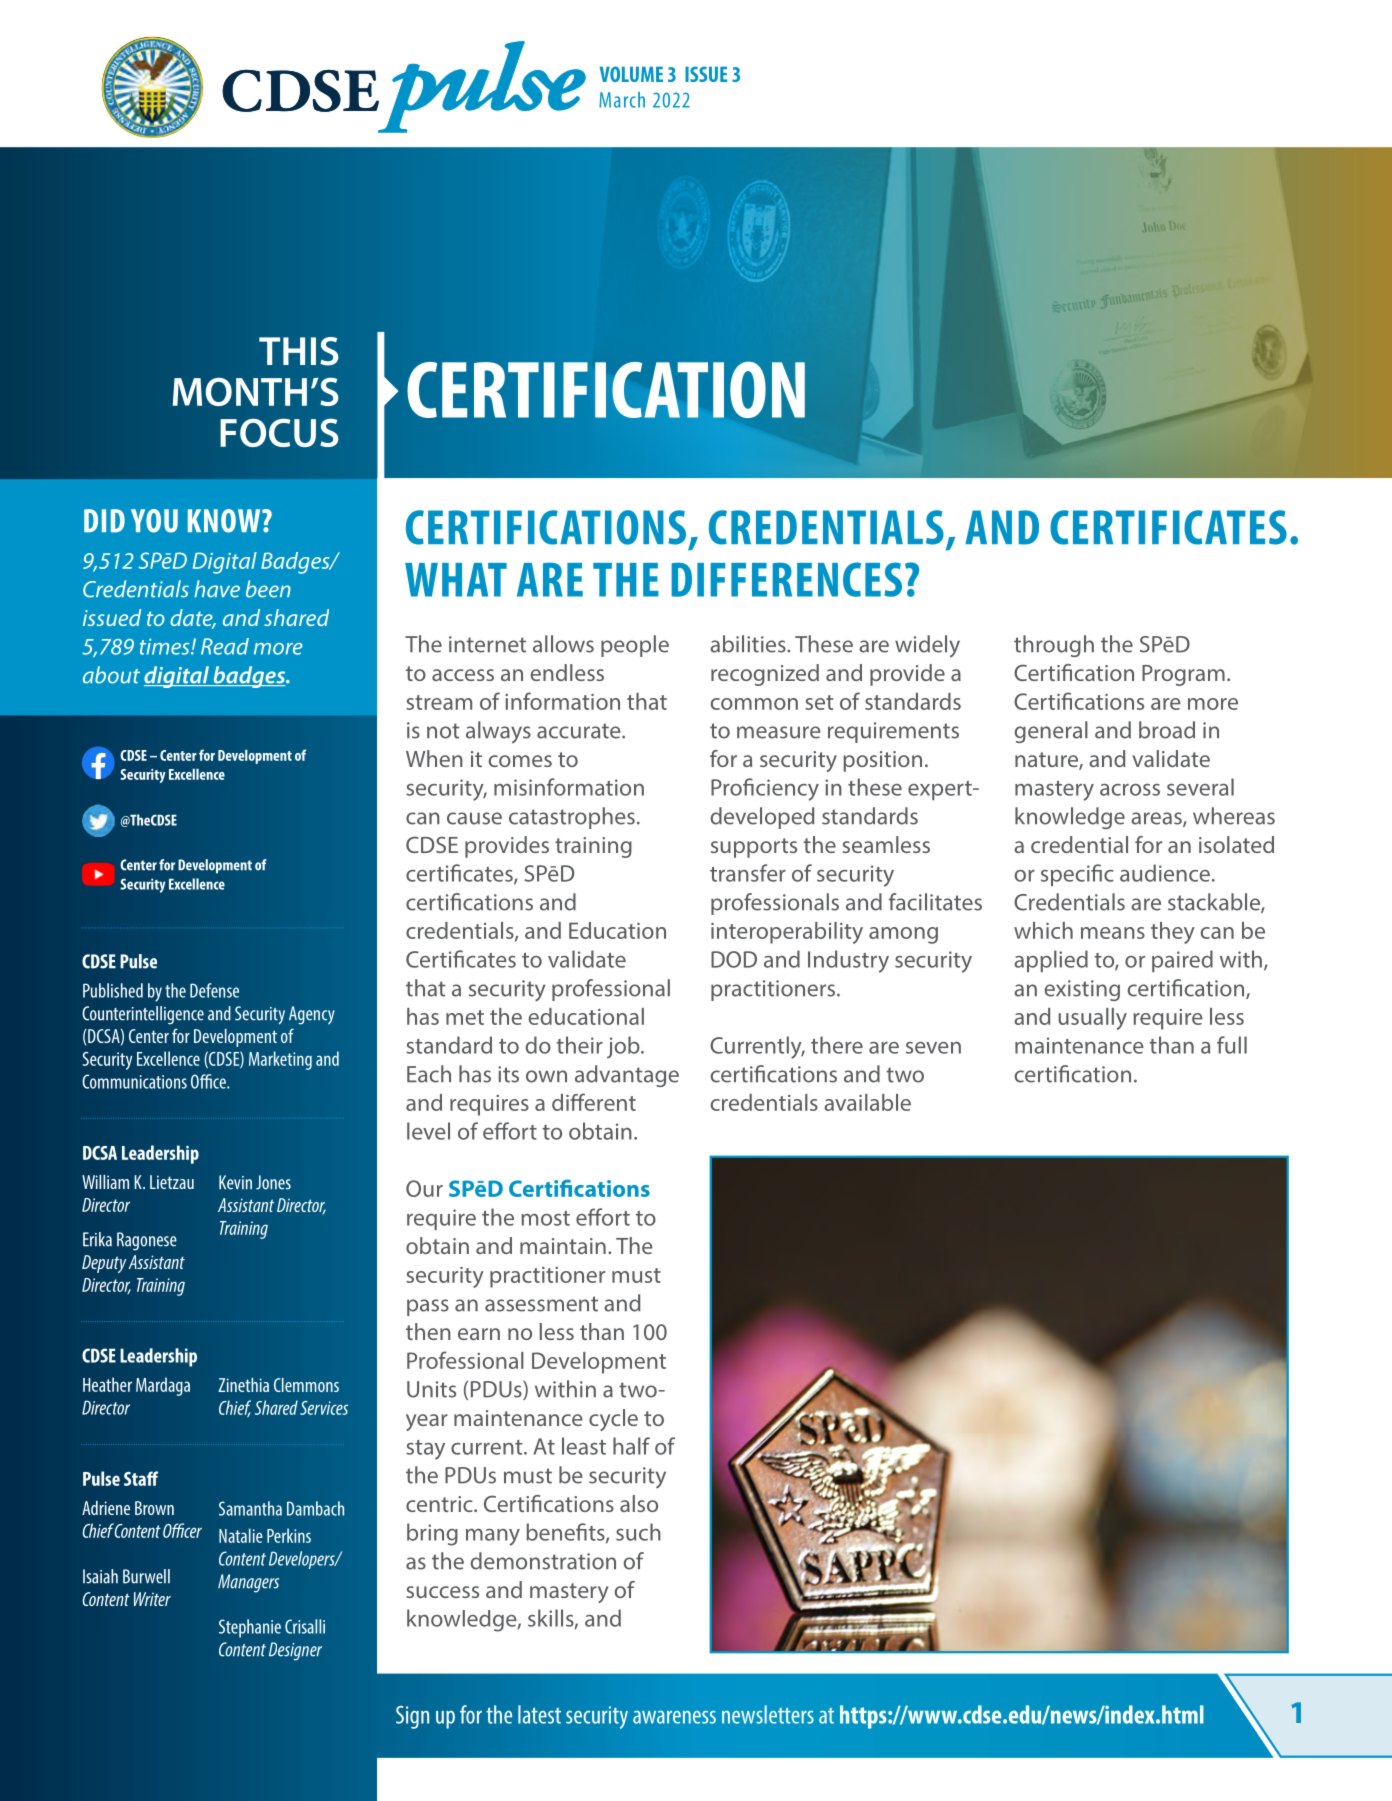 The width and height of the screenshot is (1392, 1801). What do you see at coordinates (1077, 875) in the screenshot?
I see `specific` at bounding box center [1077, 875].
